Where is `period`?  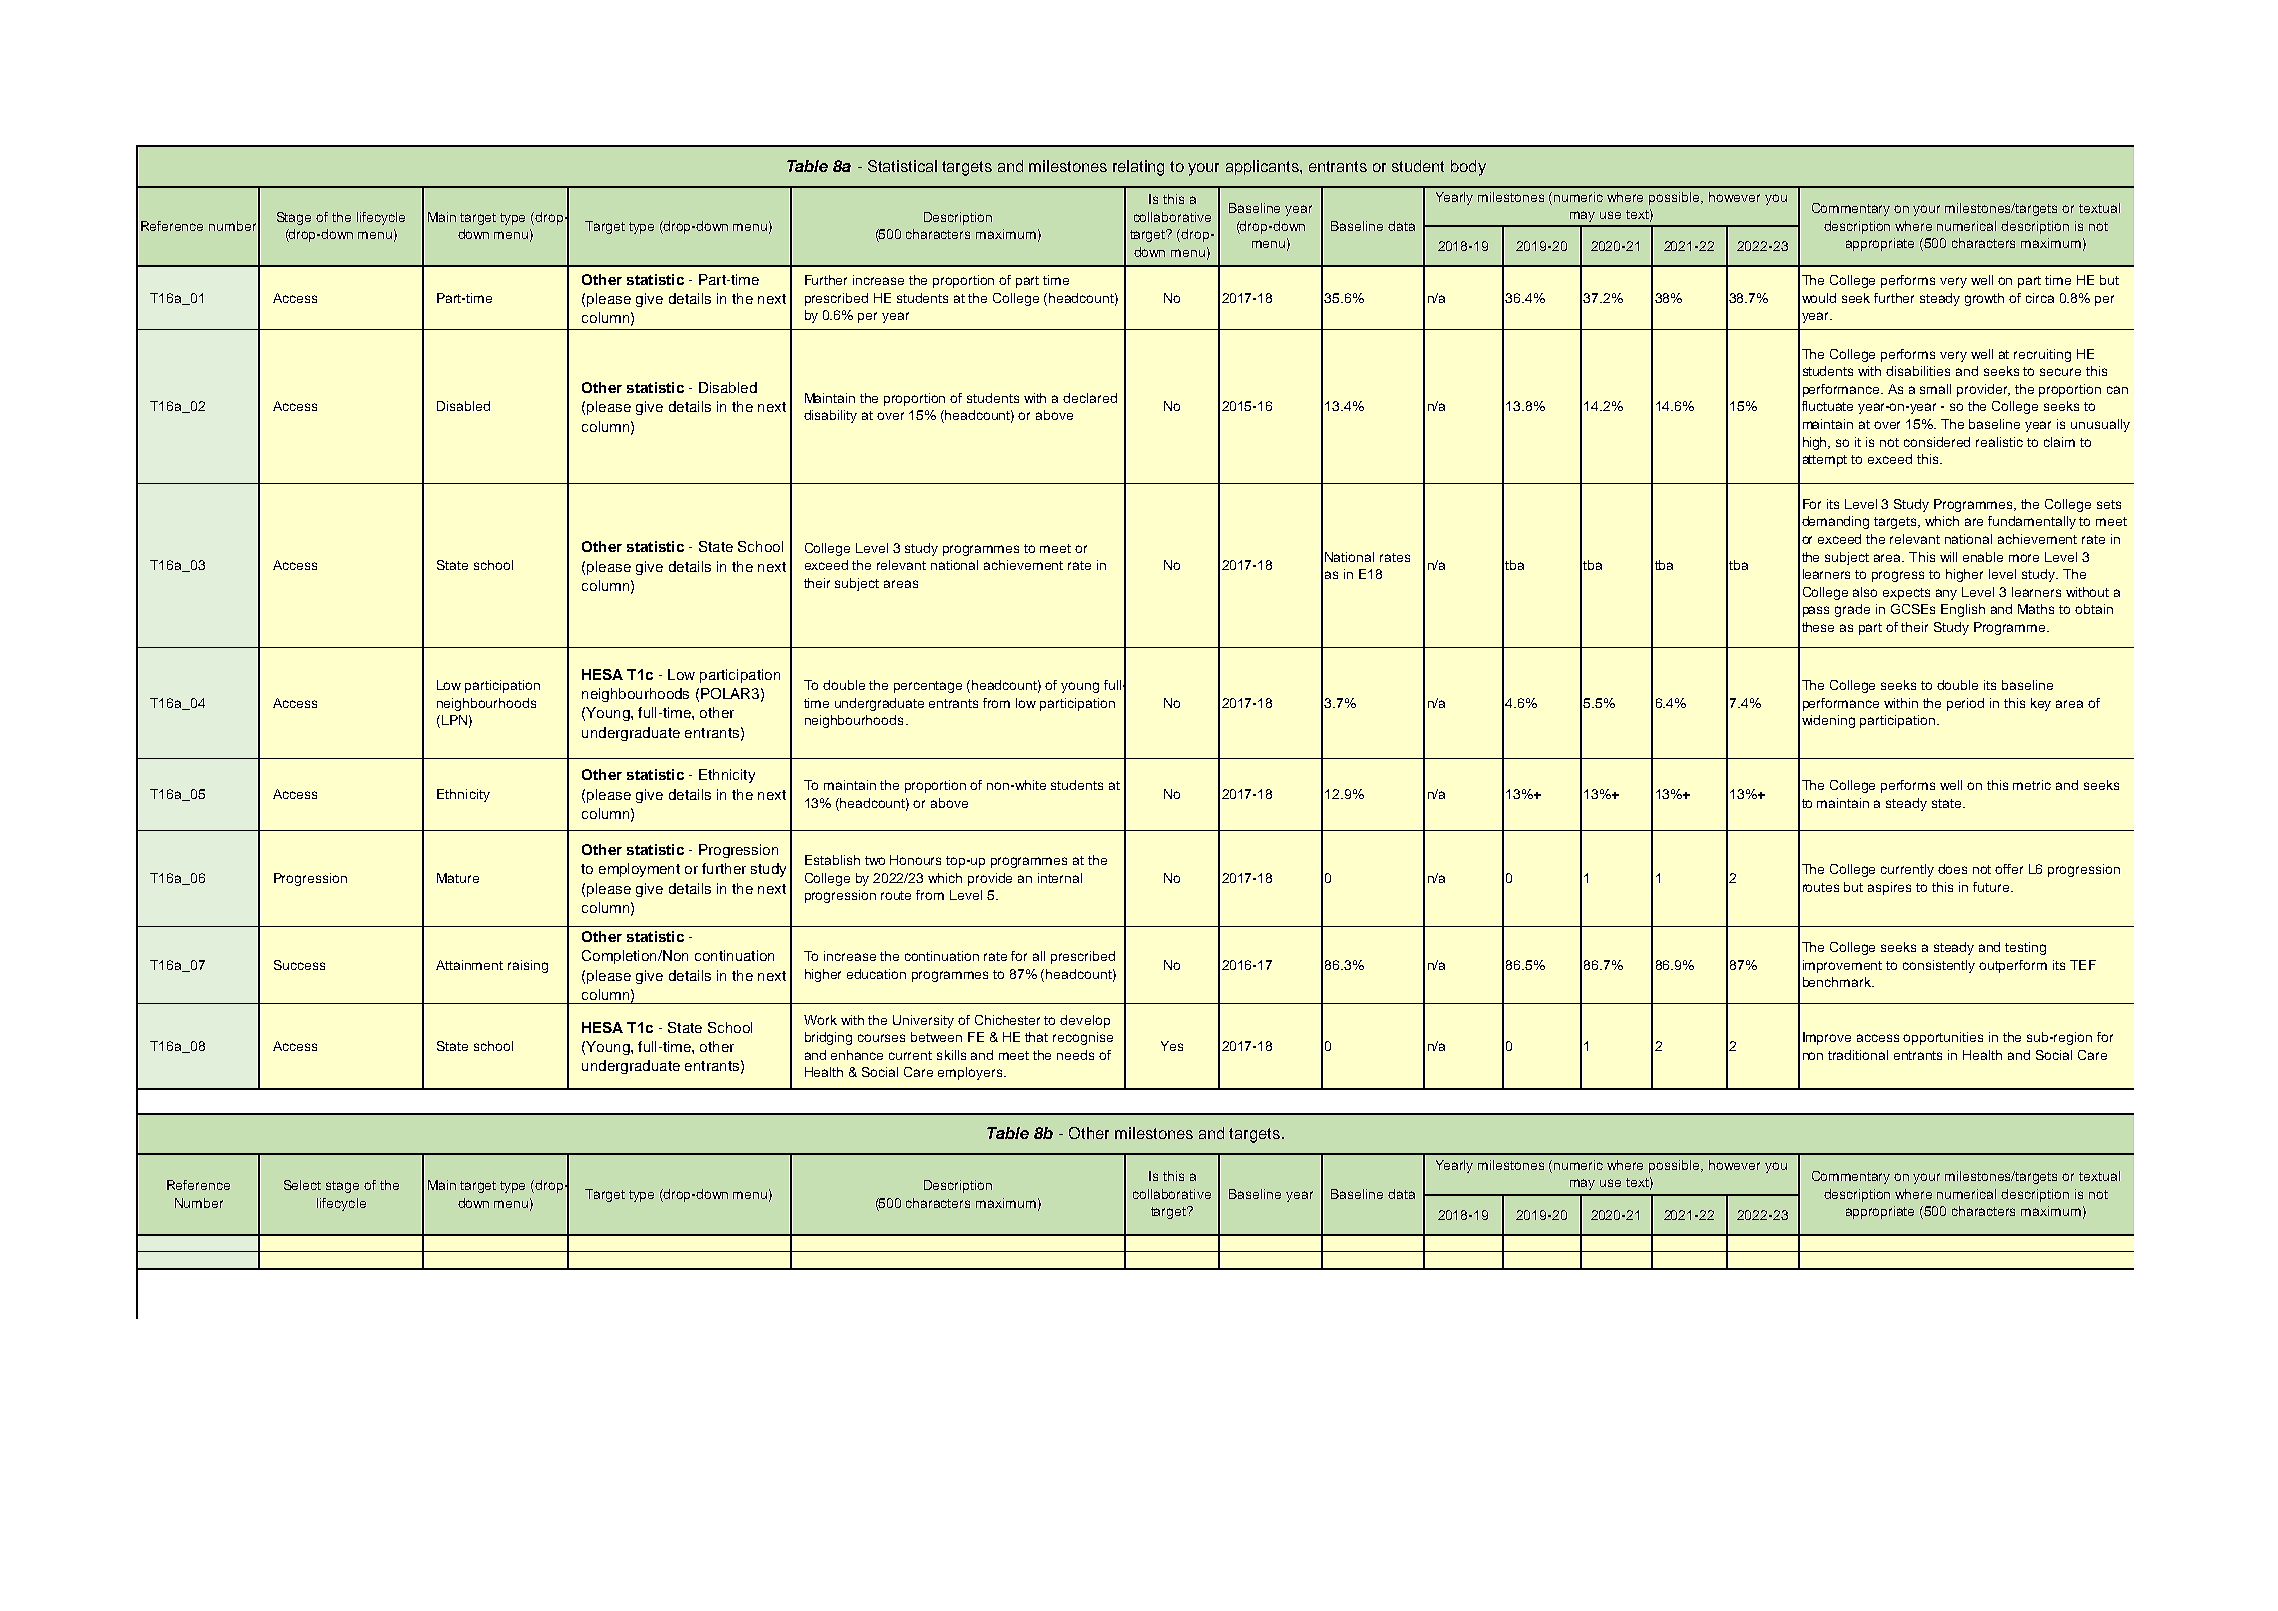 period is located at coordinates (1965, 704).
